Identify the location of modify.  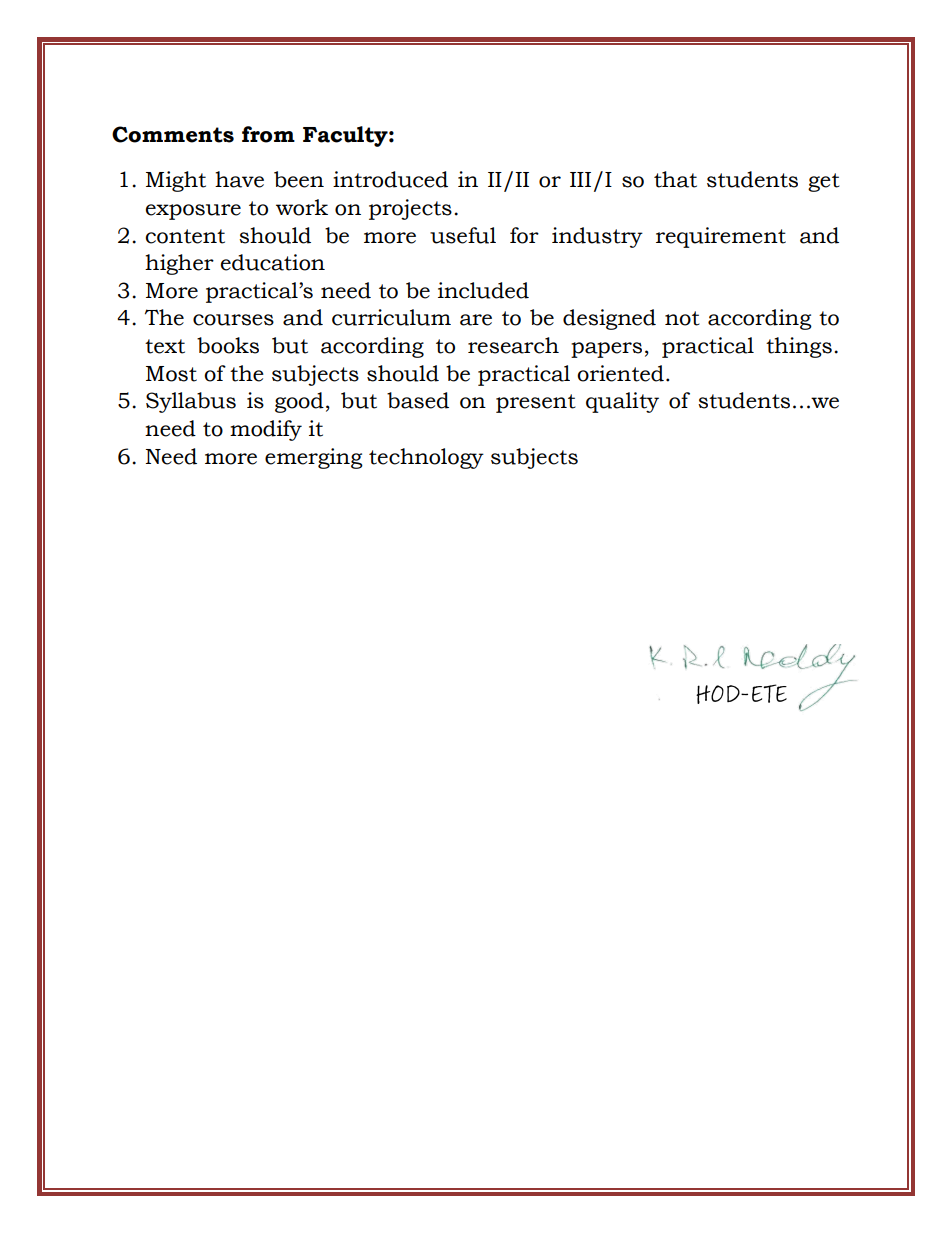
(266, 430).
